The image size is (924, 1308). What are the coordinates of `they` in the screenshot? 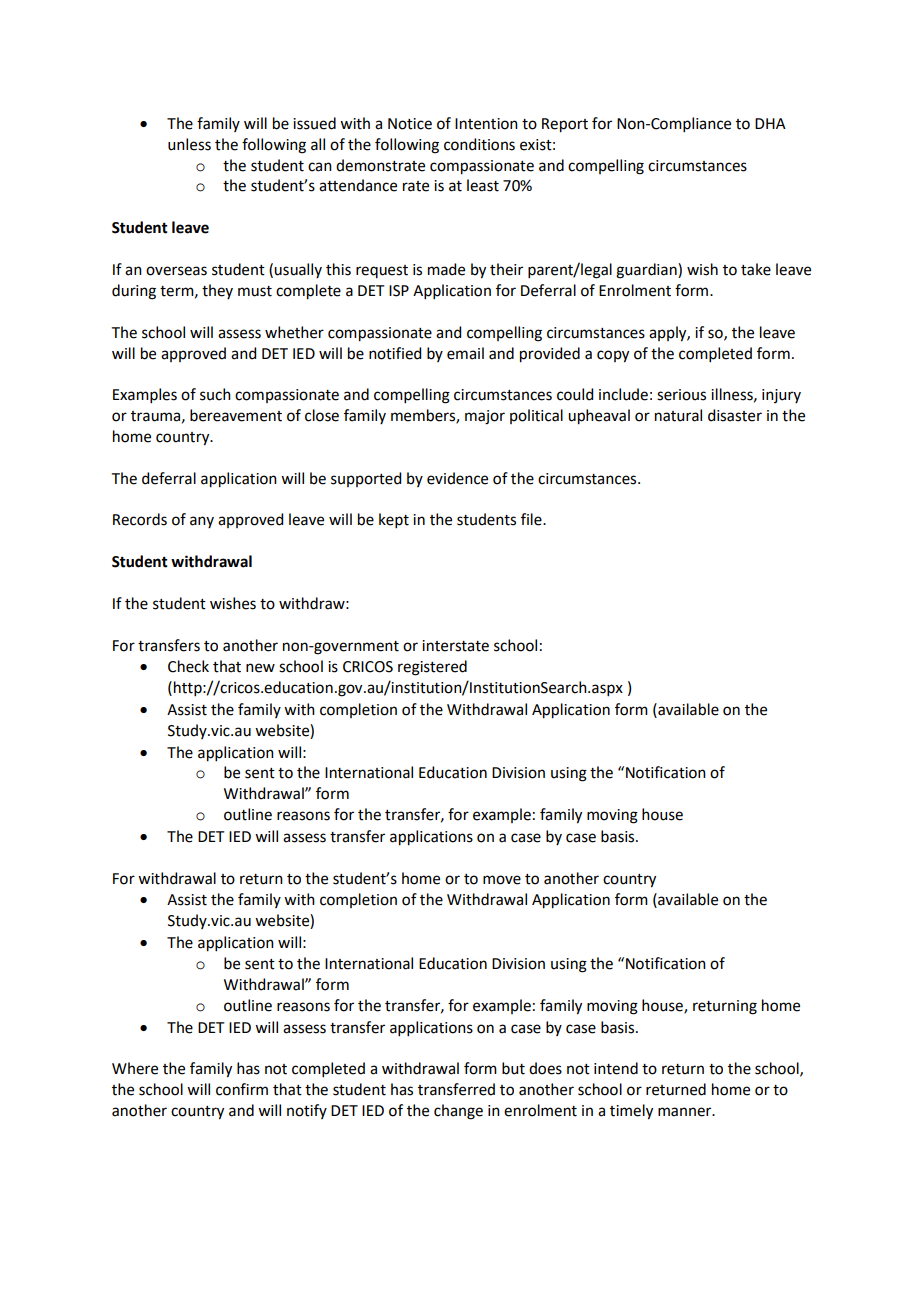 It's located at (217, 291).
